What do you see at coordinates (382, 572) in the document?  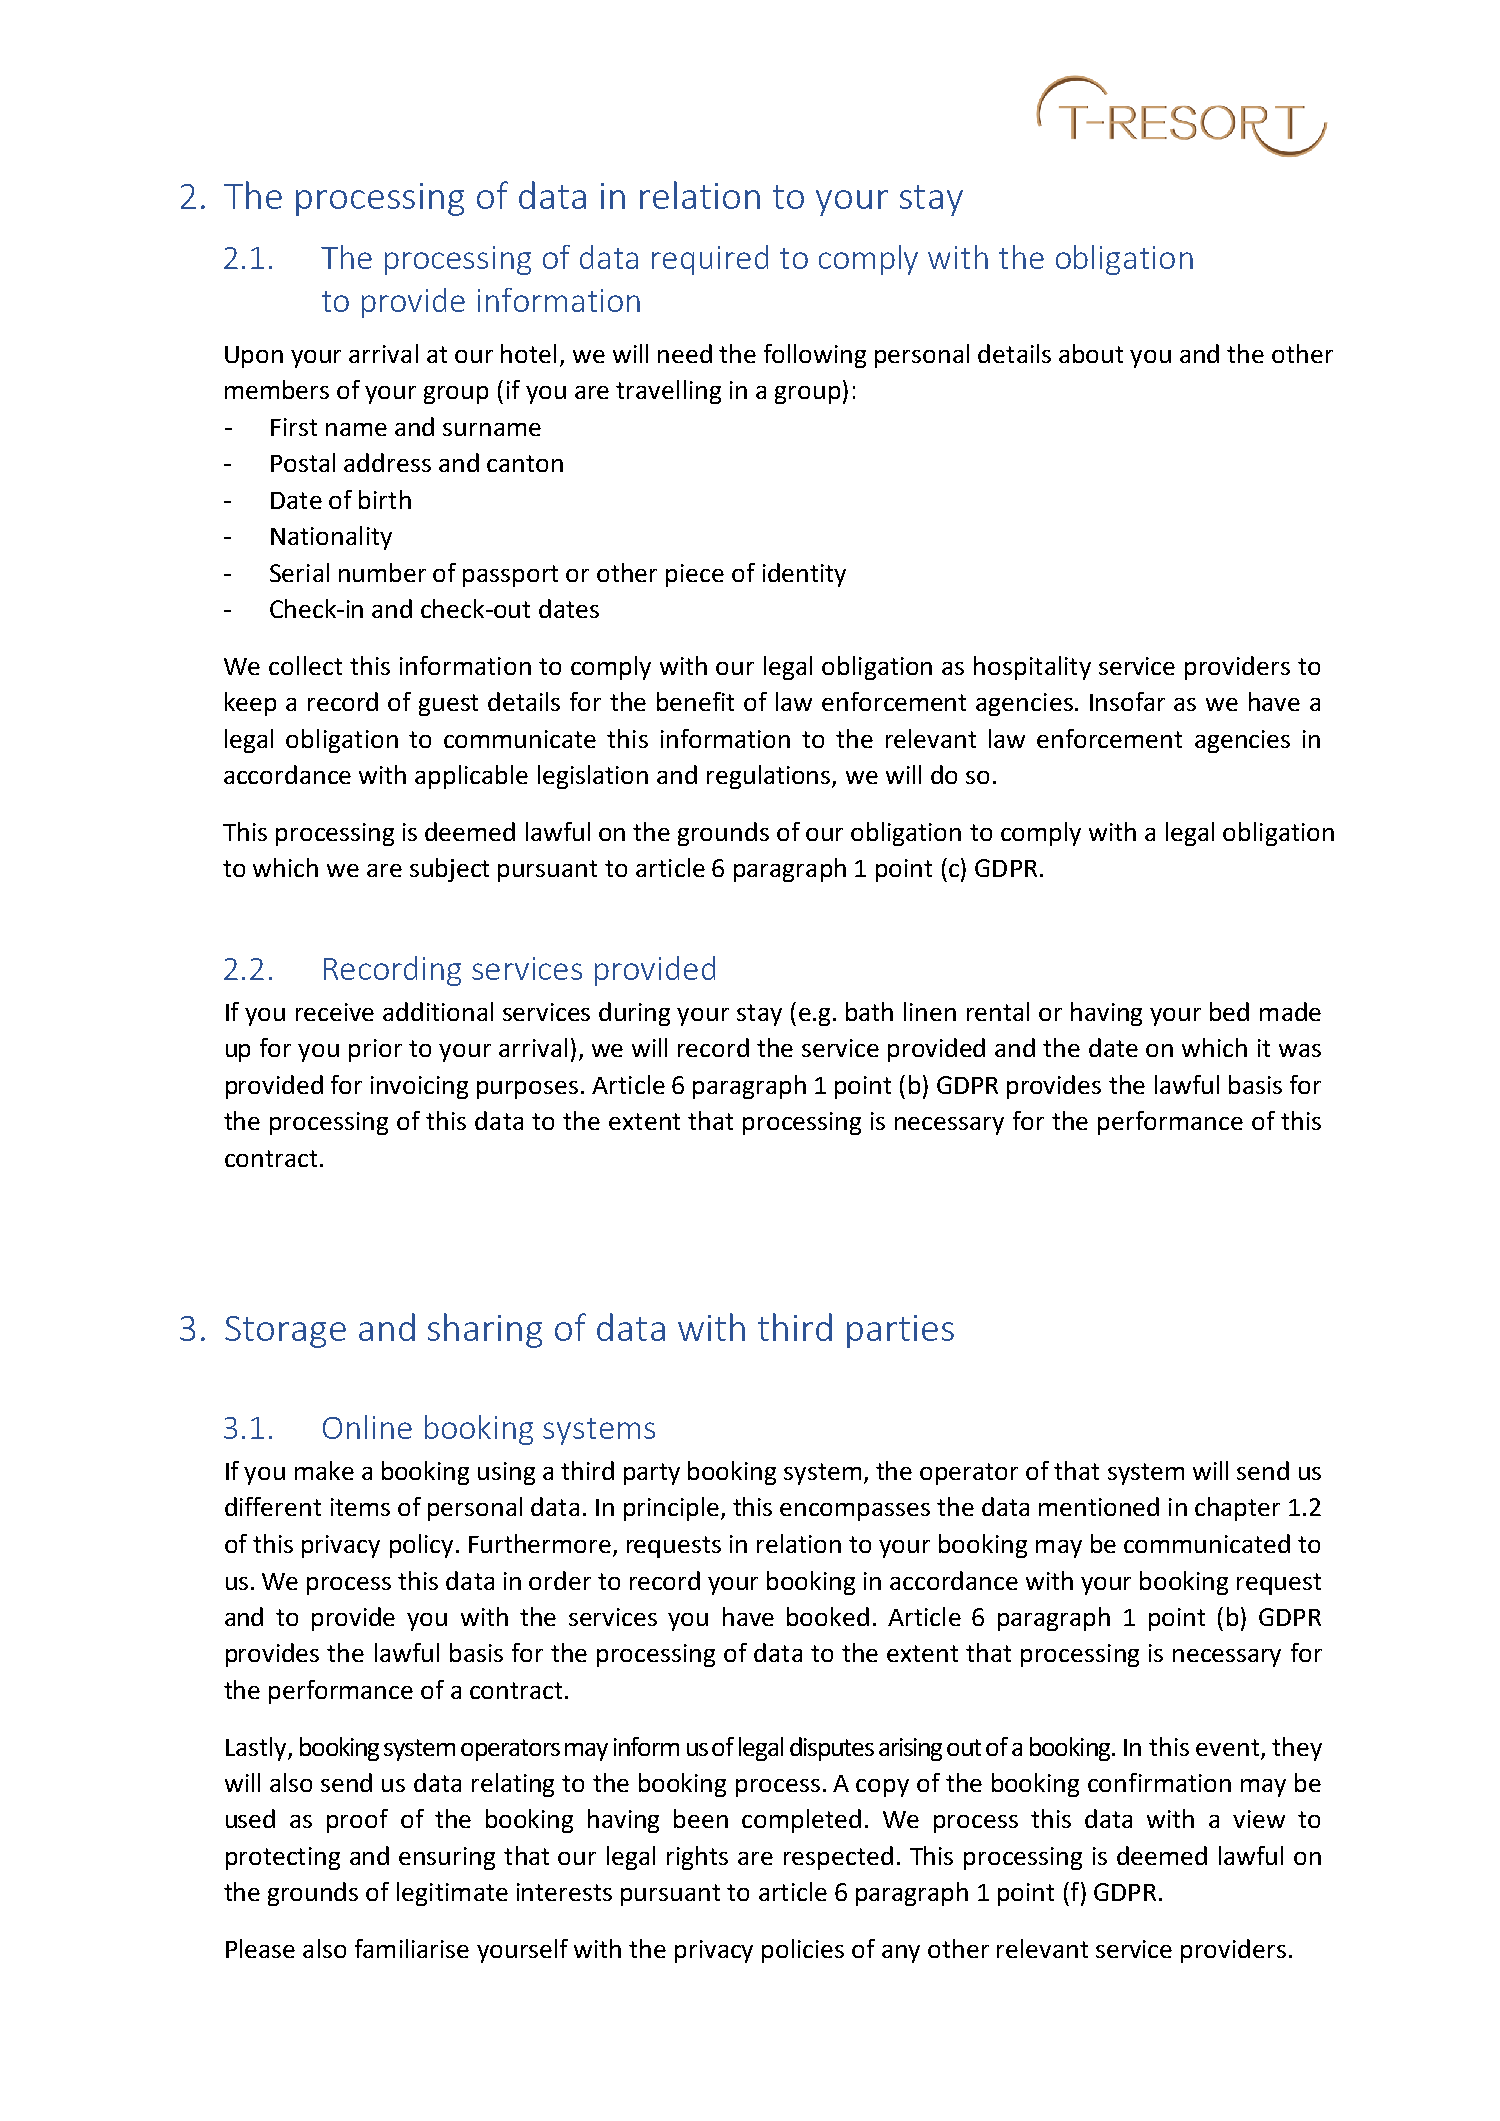 I see `number` at bounding box center [382, 572].
